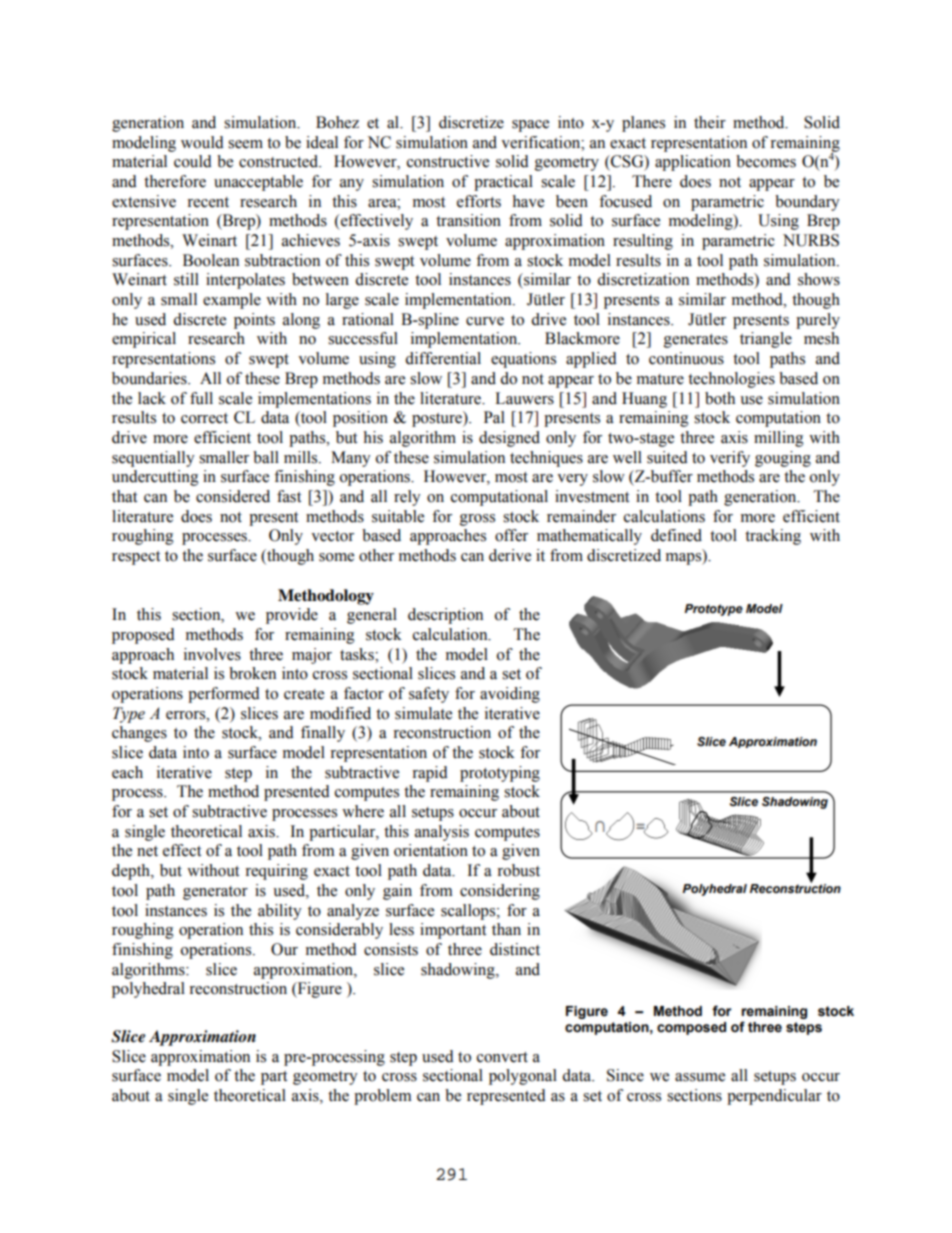 The width and height of the image is (952, 1233). I want to click on sequentially, so click(153, 459).
